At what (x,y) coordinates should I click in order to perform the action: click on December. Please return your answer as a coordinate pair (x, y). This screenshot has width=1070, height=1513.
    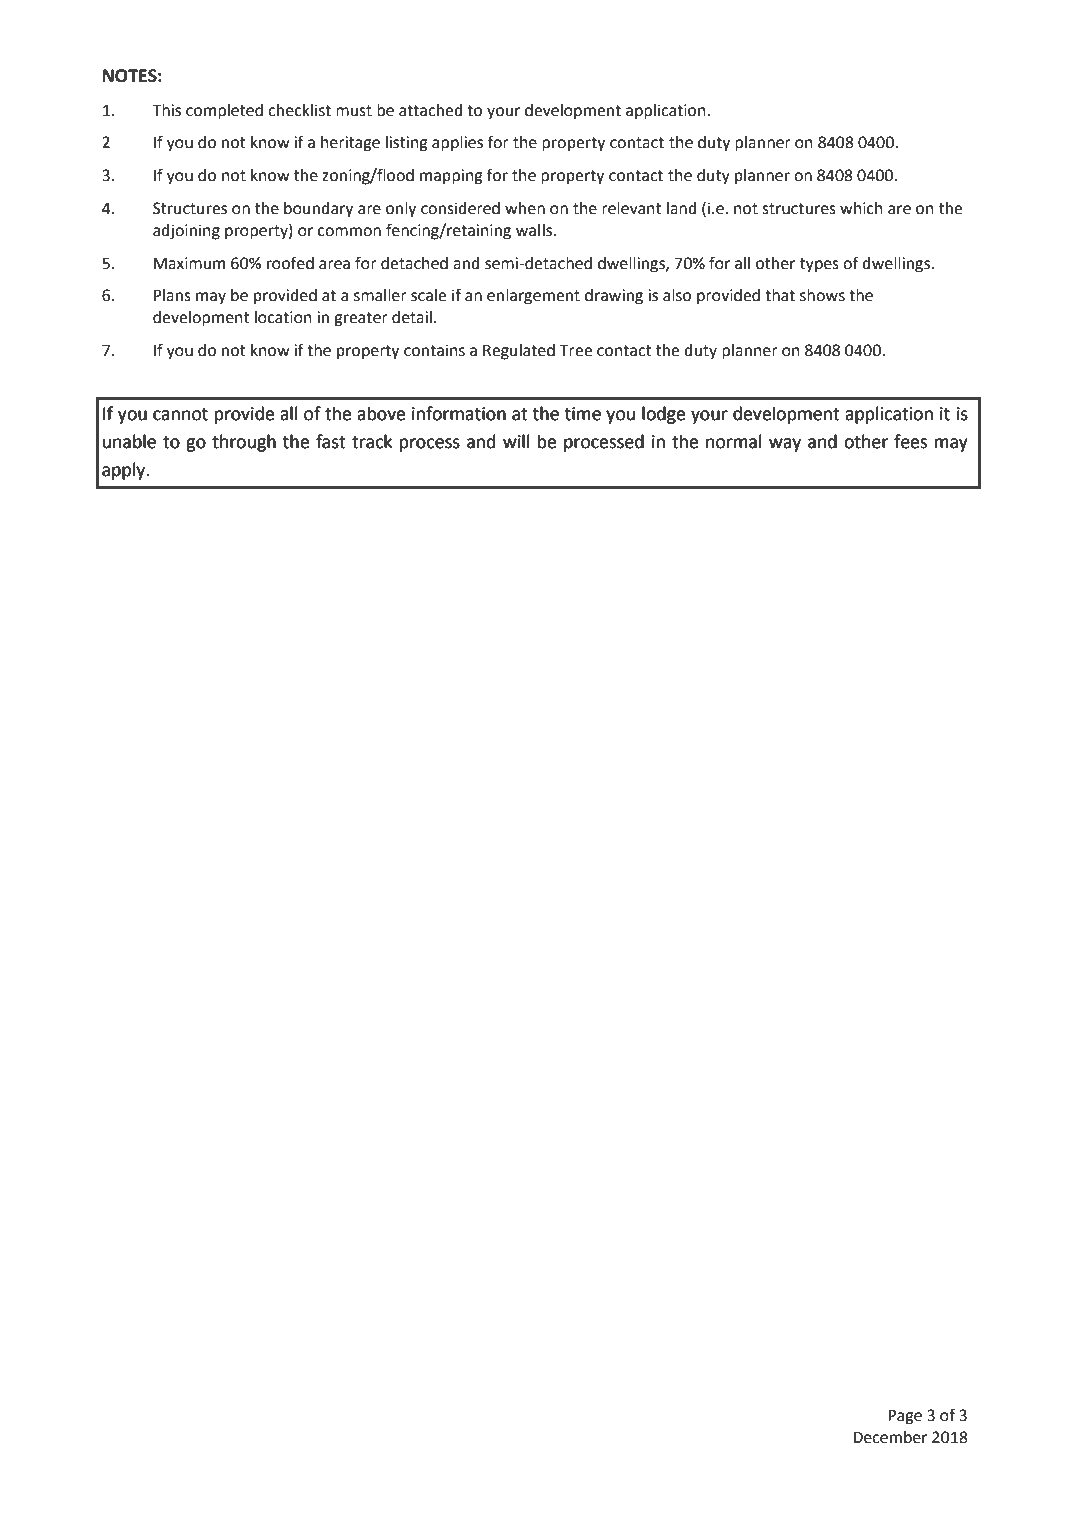
    Looking at the image, I should click on (890, 1437).
